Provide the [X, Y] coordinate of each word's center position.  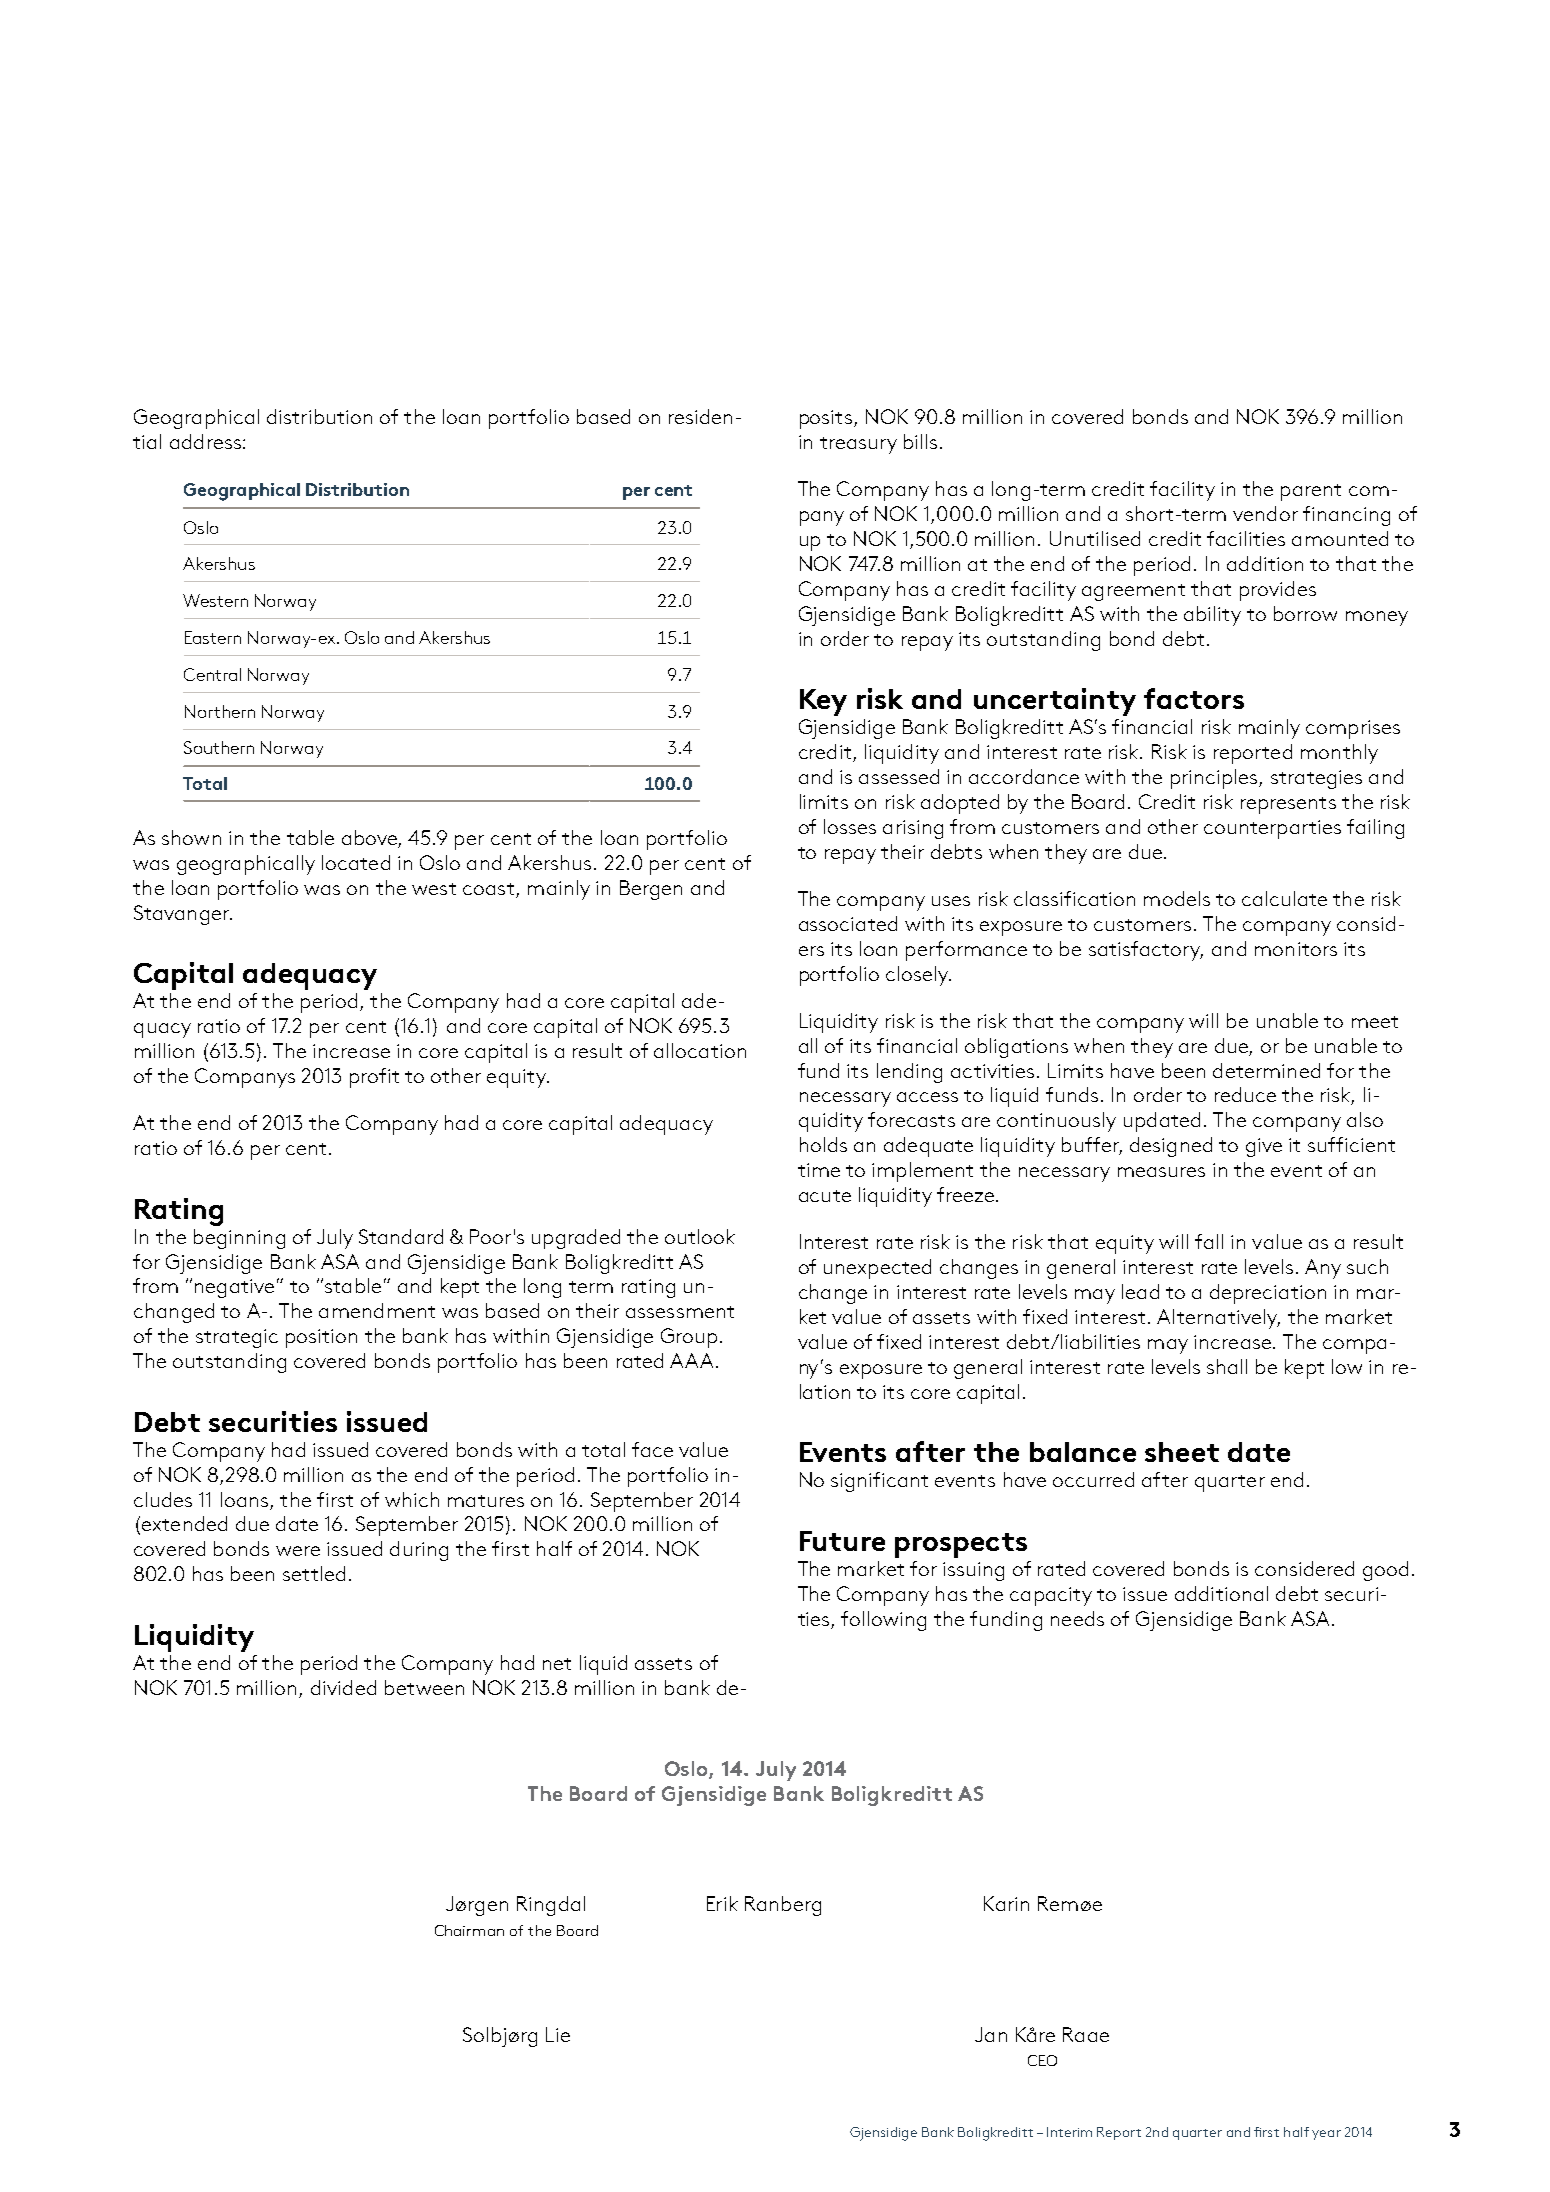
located [356, 862]
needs [1077, 1618]
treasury [858, 445]
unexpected [877, 1269]
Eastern [213, 637]
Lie [558, 2034]
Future [842, 1541]
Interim [1069, 2132]
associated [848, 923]
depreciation [1268, 1294]
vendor [1265, 513]
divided [343, 1687]
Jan [991, 2034]
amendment [377, 1310]
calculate [1284, 898]
